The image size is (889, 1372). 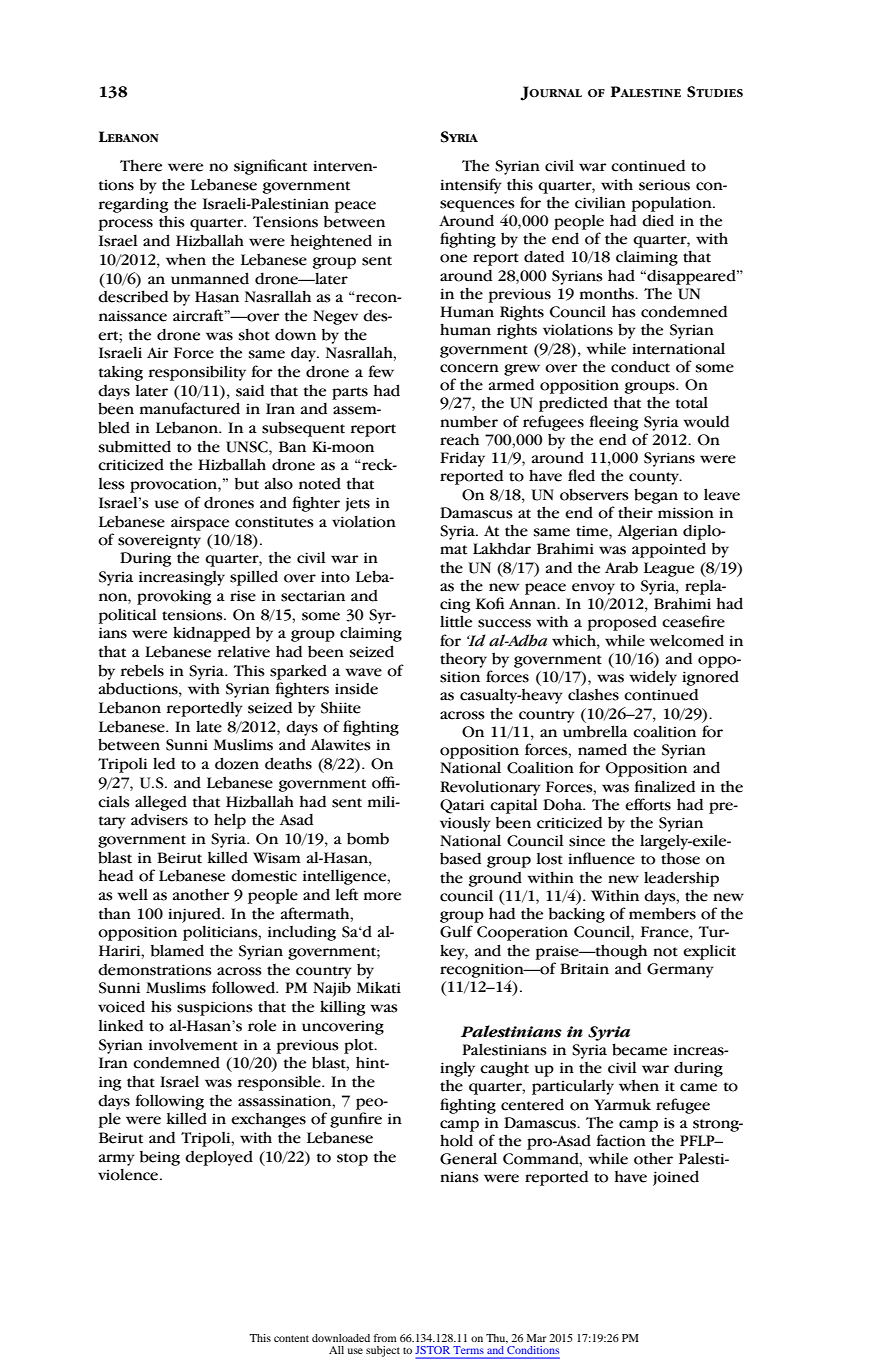 I want to click on intensify, so click(x=471, y=186).
